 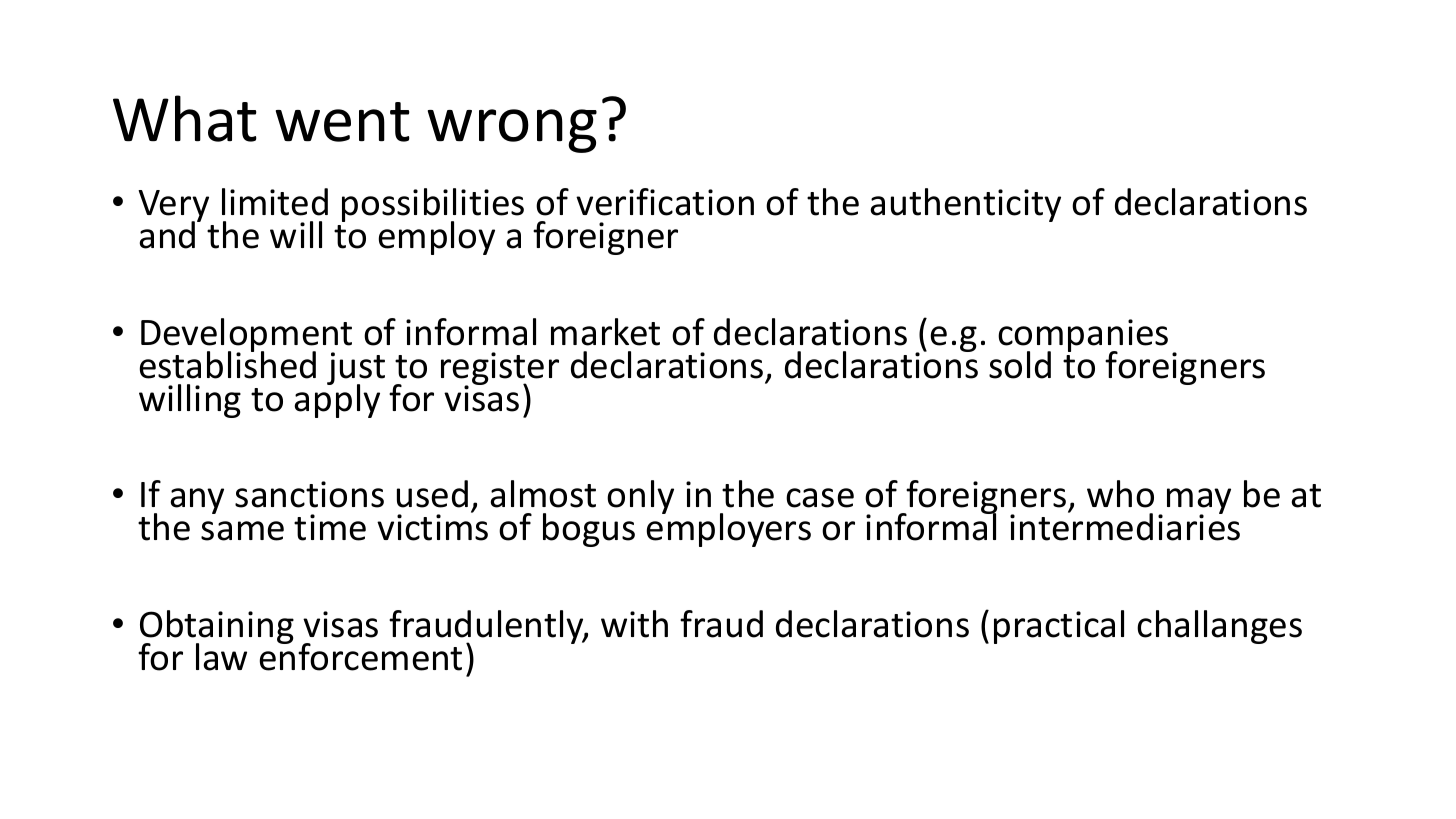 What do you see at coordinates (343, 122) in the screenshot?
I see `went` at bounding box center [343, 122].
